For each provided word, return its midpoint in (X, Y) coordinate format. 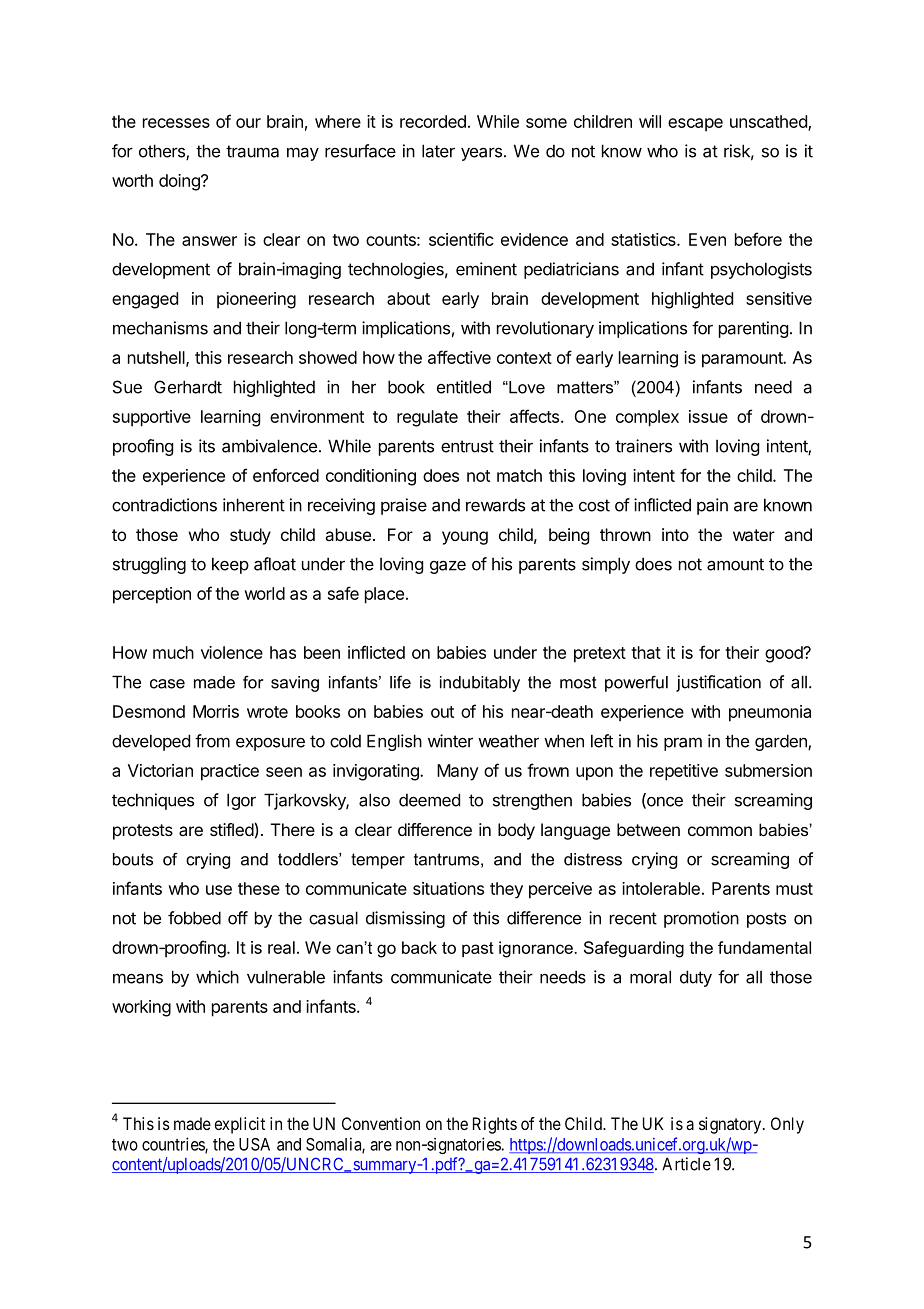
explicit (240, 1125)
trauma (252, 151)
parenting (753, 329)
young (465, 538)
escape (695, 125)
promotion (701, 919)
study (250, 536)
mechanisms (160, 328)
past (478, 949)
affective (459, 357)
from (212, 741)
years (481, 154)
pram (683, 744)
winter (450, 741)
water (754, 535)
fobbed (194, 918)
